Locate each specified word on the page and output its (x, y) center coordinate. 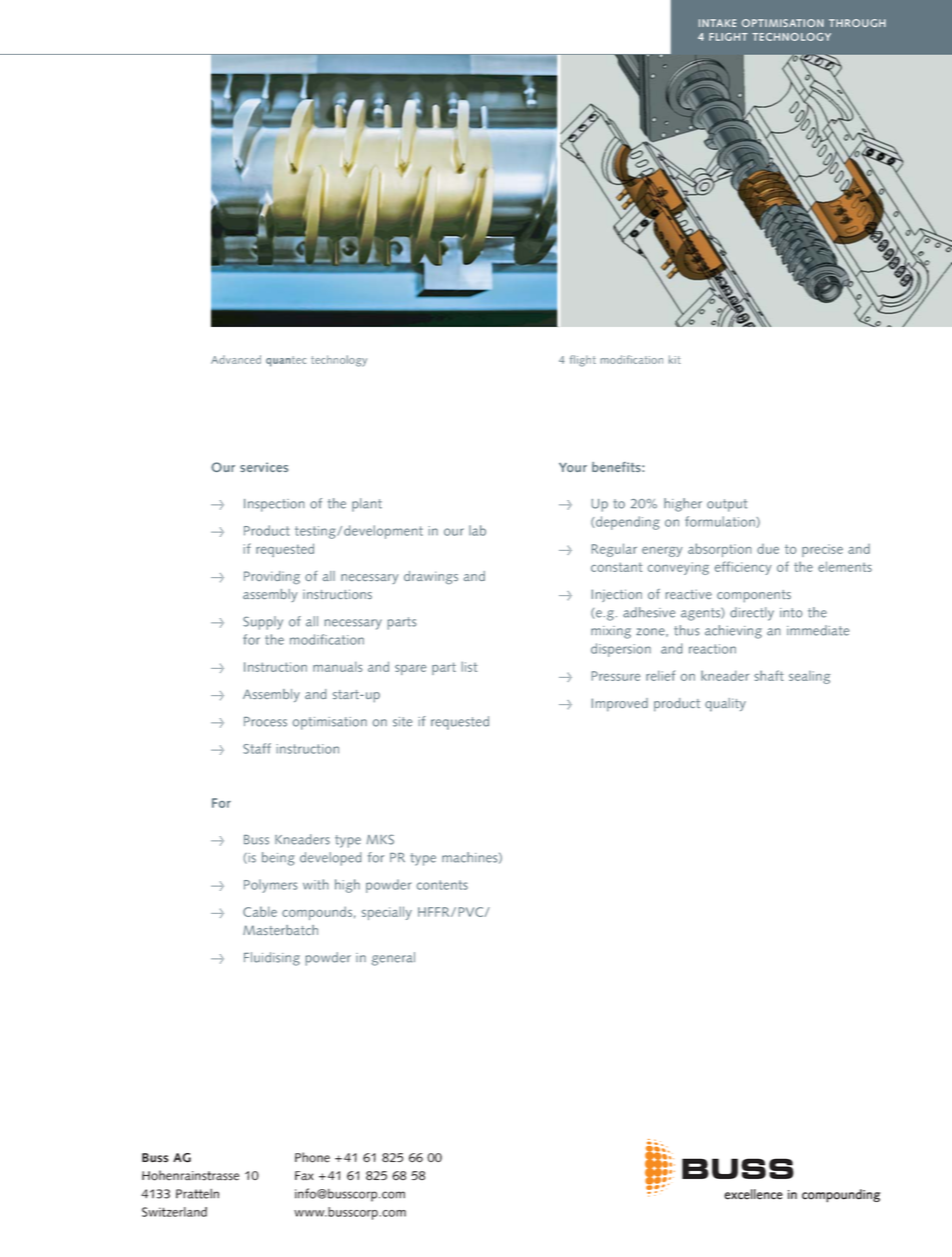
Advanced (236, 359)
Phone (312, 1157)
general (393, 959)
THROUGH (857, 23)
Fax (304, 1176)
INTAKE (717, 23)
